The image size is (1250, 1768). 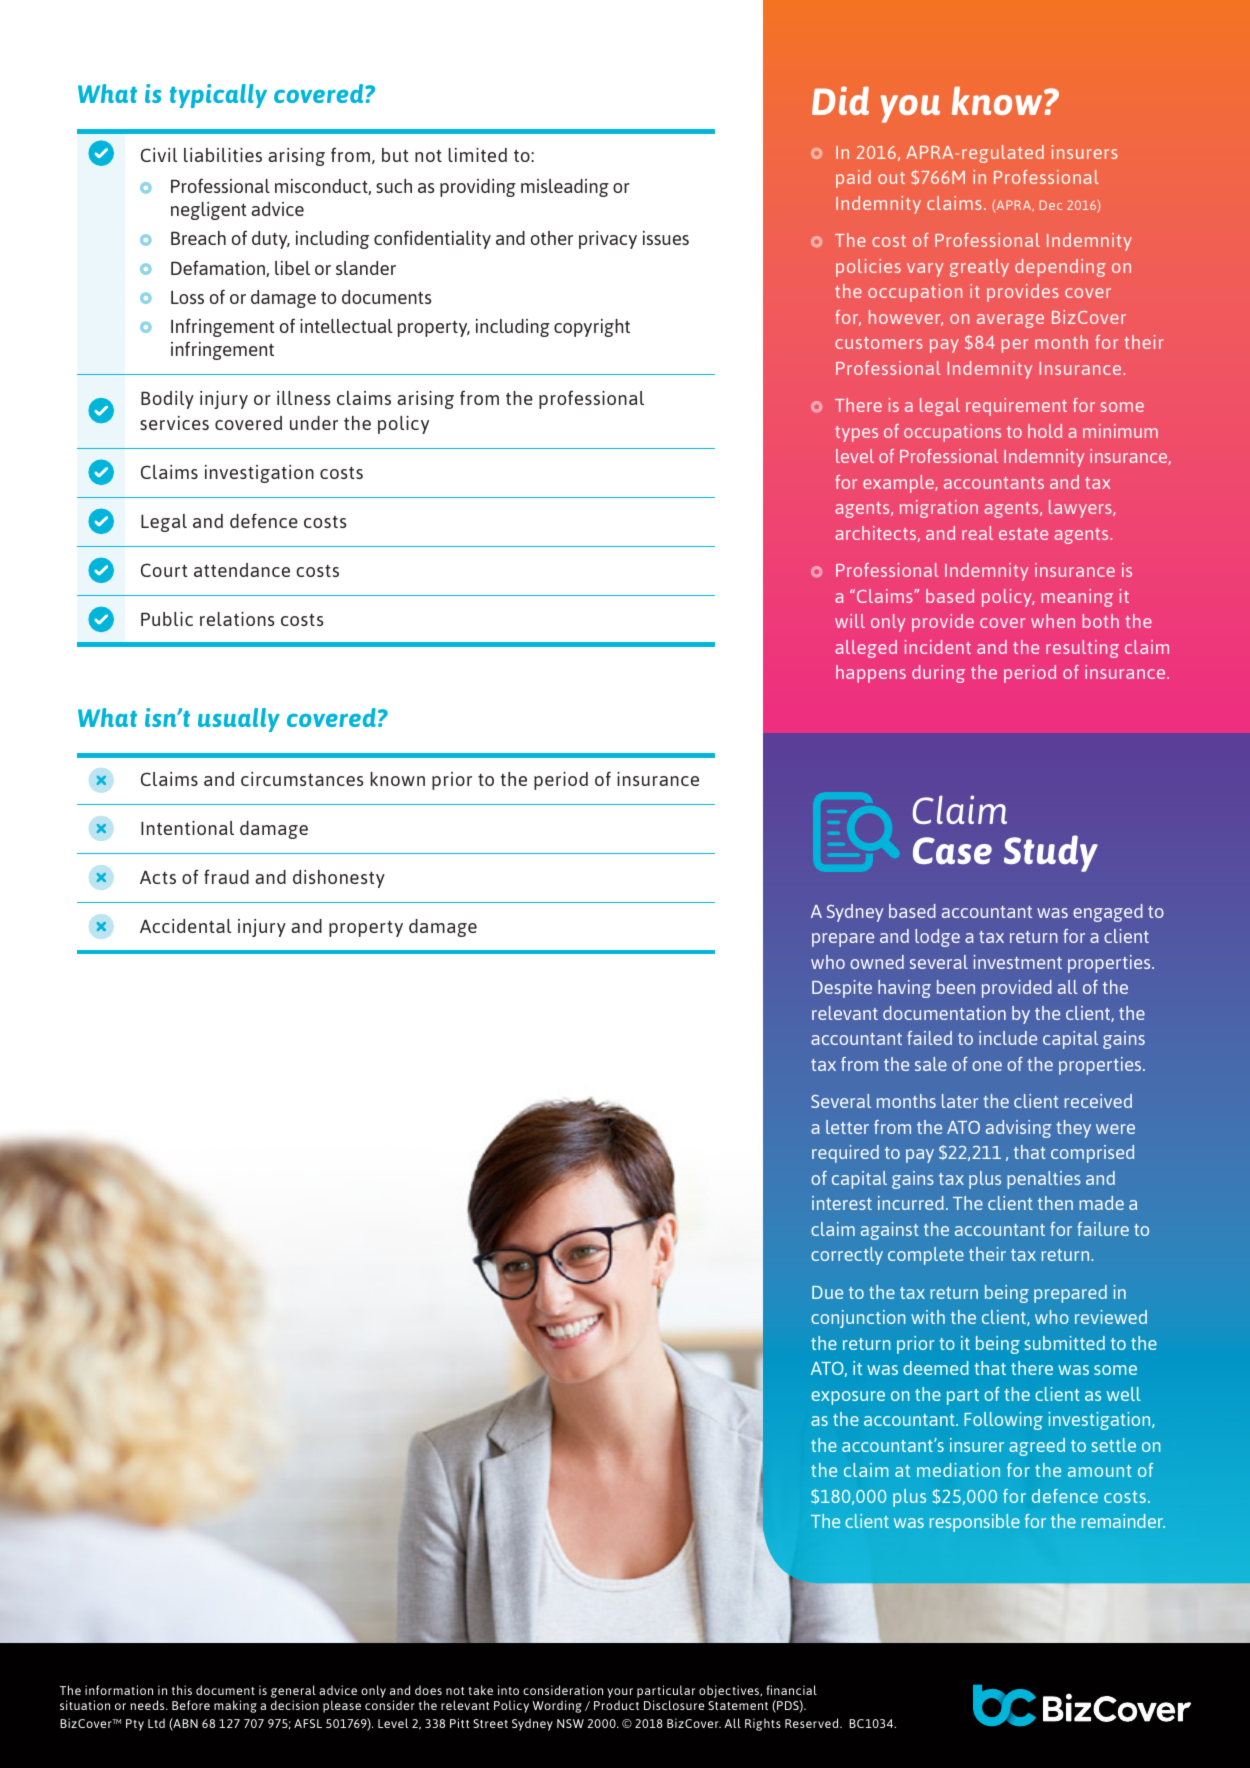 What do you see at coordinates (1017, 962) in the screenshot?
I see `investment` at bounding box center [1017, 962].
